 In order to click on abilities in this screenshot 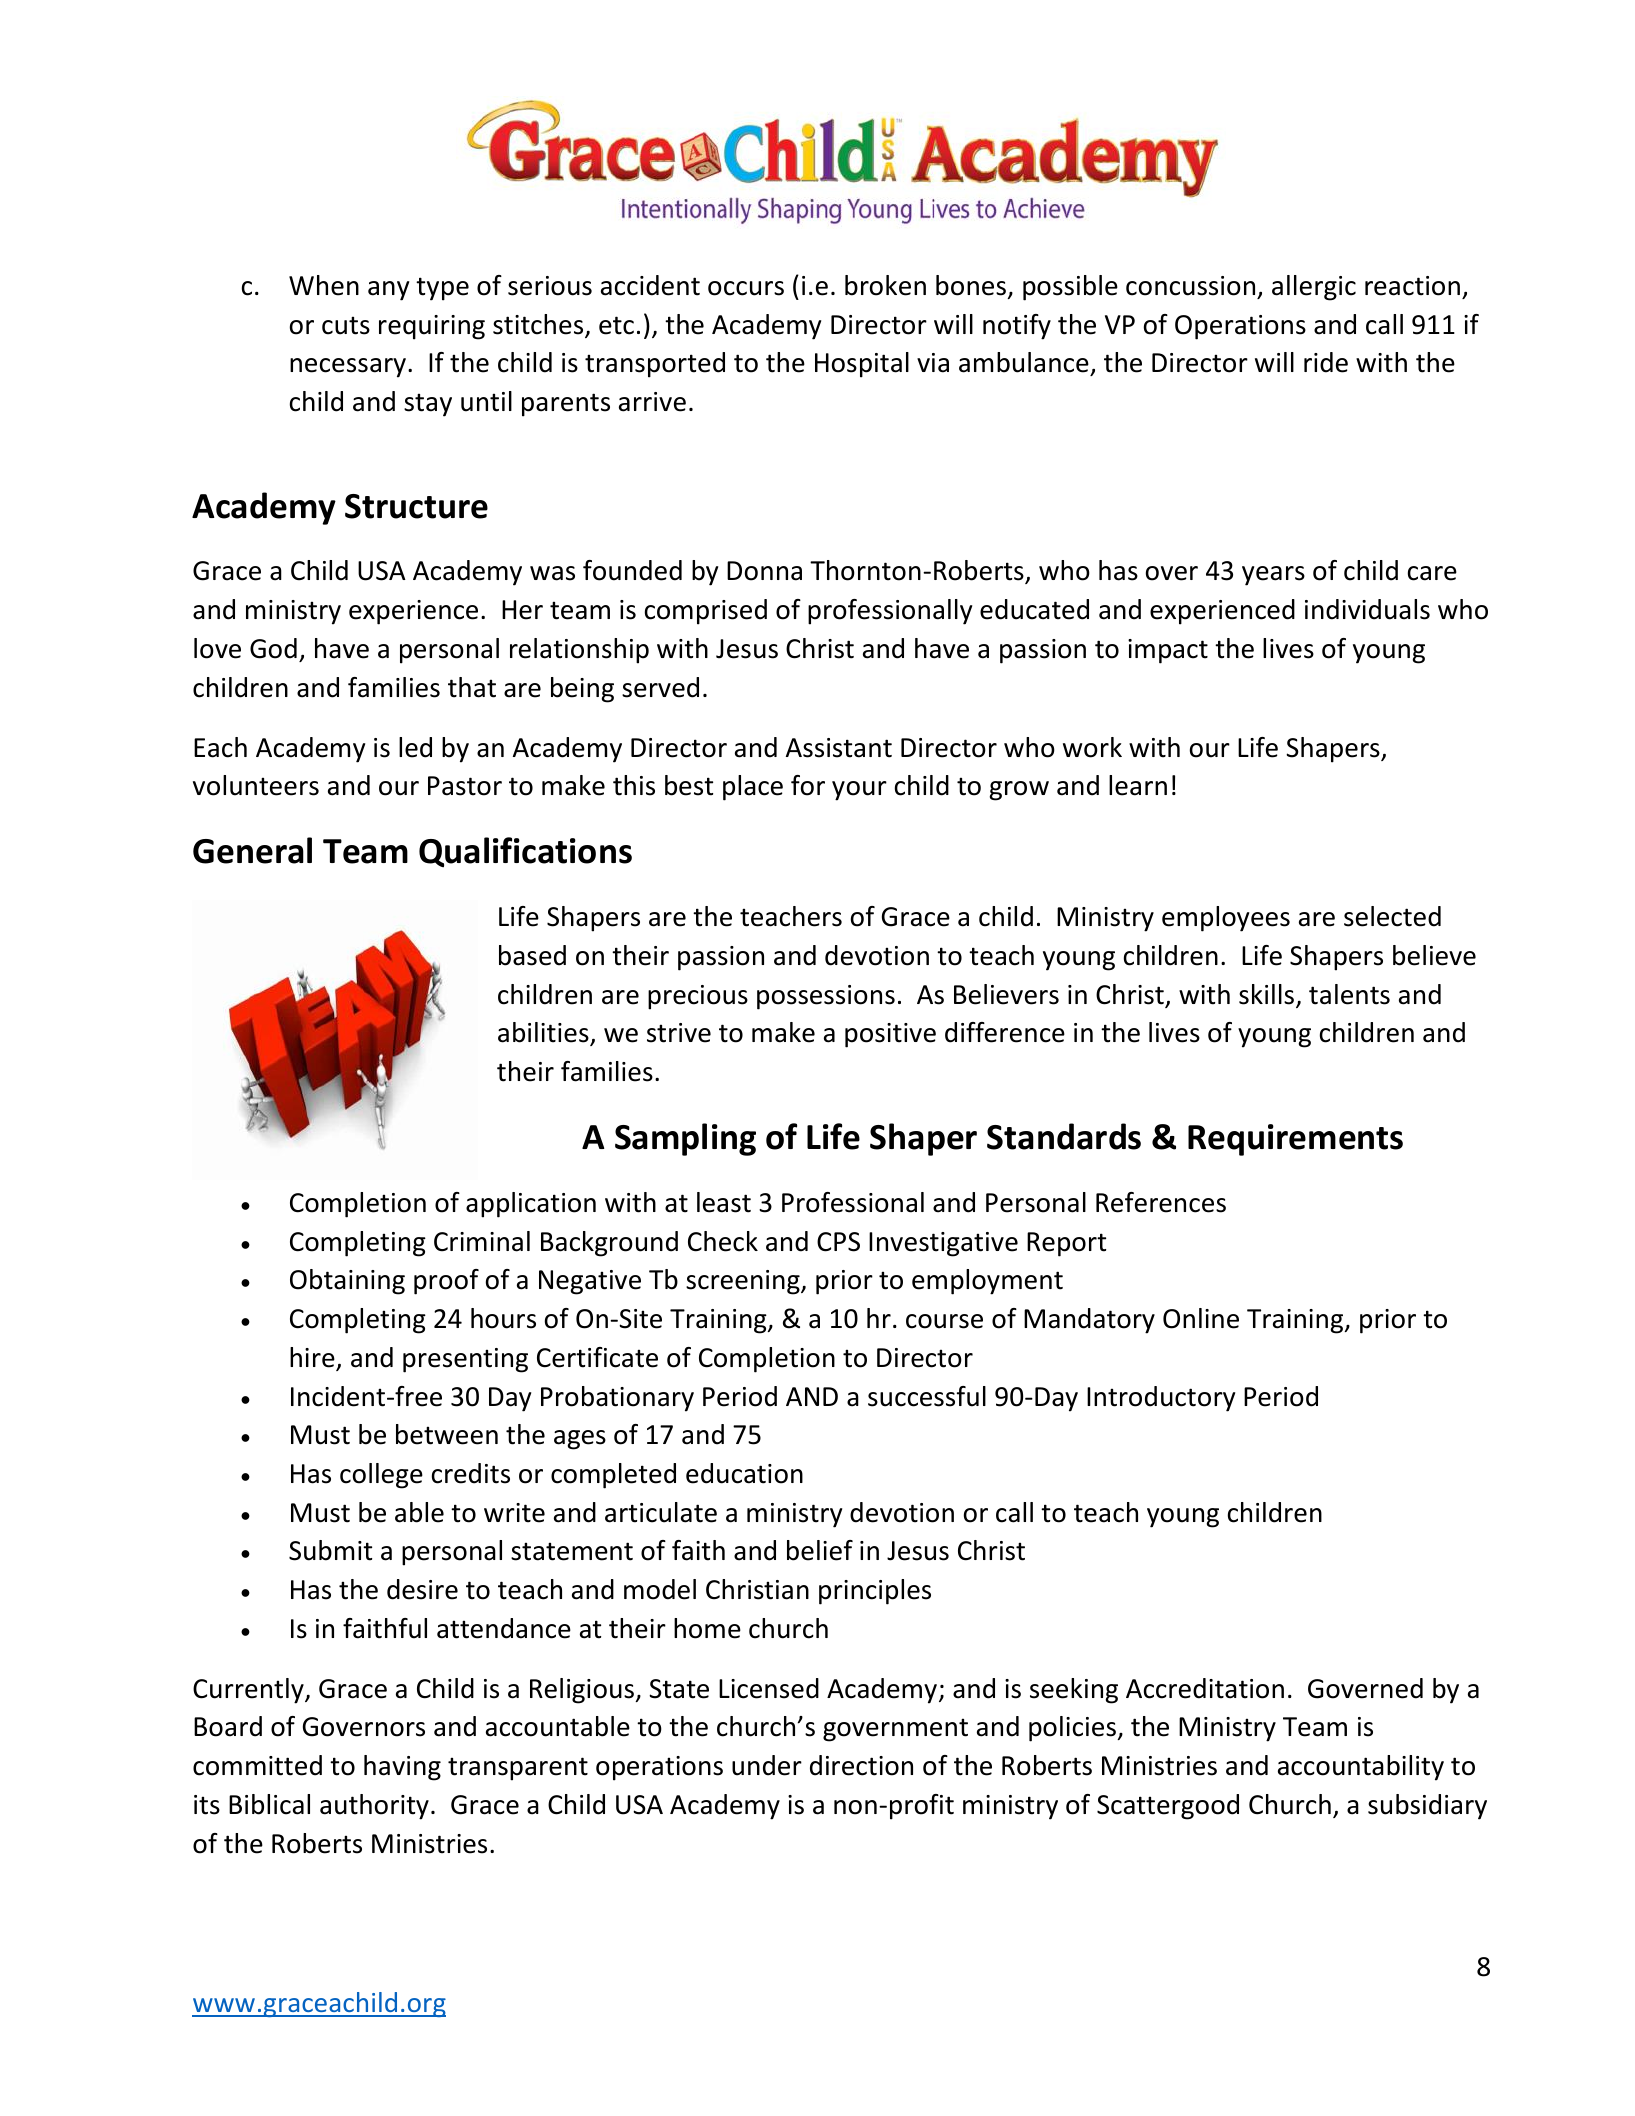, I will do `click(544, 1033)`.
